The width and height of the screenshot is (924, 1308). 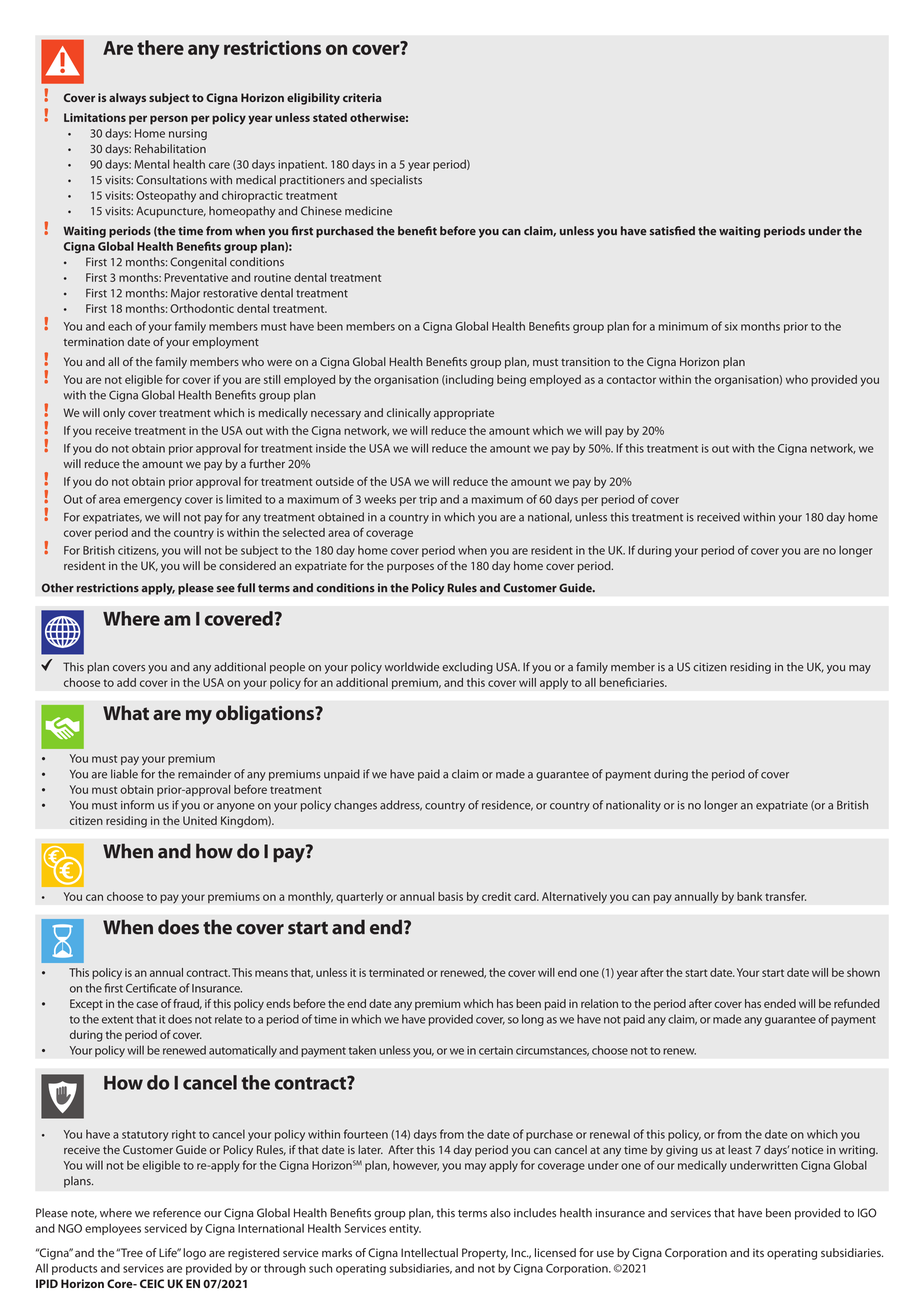 What do you see at coordinates (362, 97) in the screenshot?
I see `criteria` at bounding box center [362, 97].
